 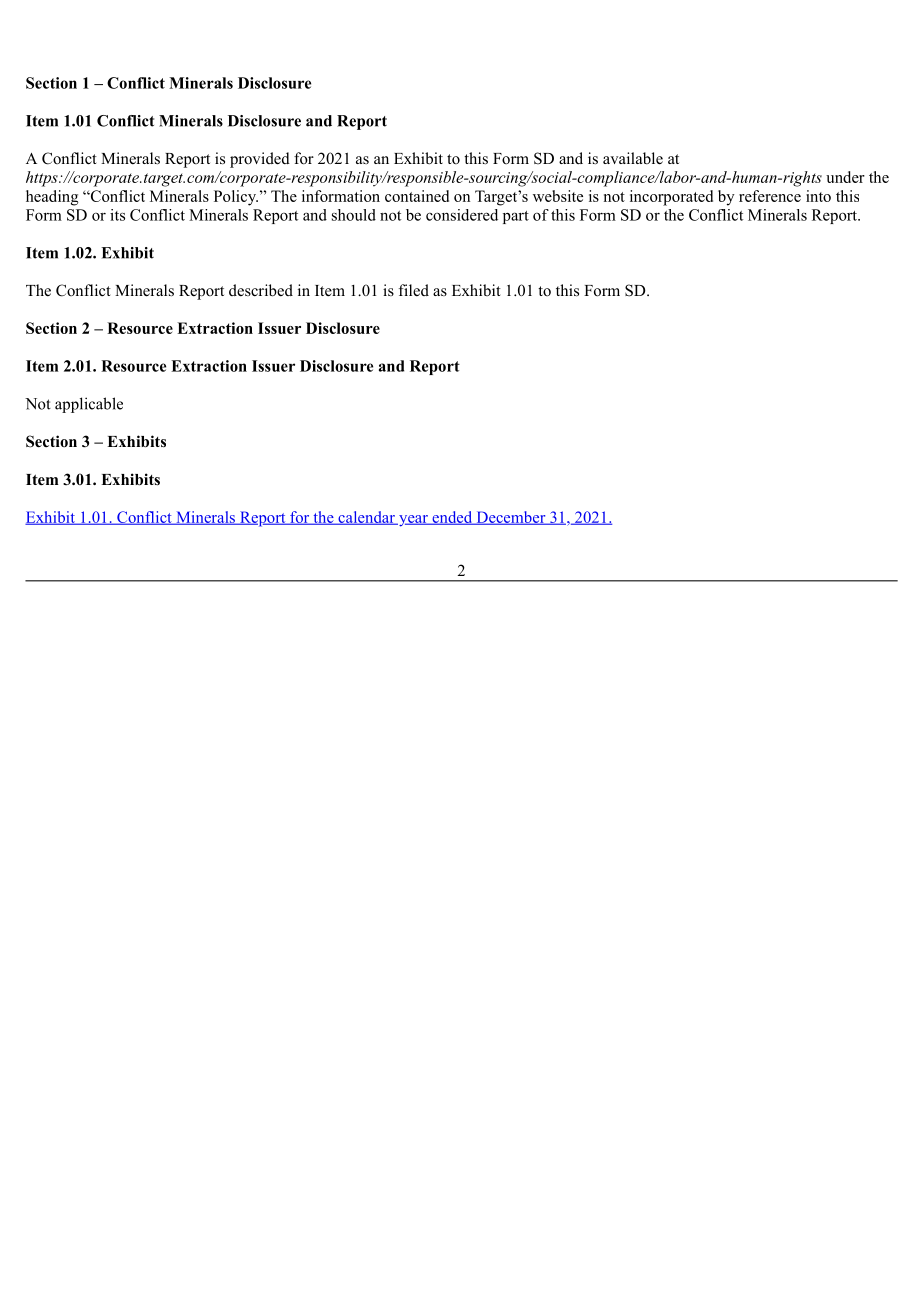 What do you see at coordinates (413, 521) in the page?
I see `year` at bounding box center [413, 521].
